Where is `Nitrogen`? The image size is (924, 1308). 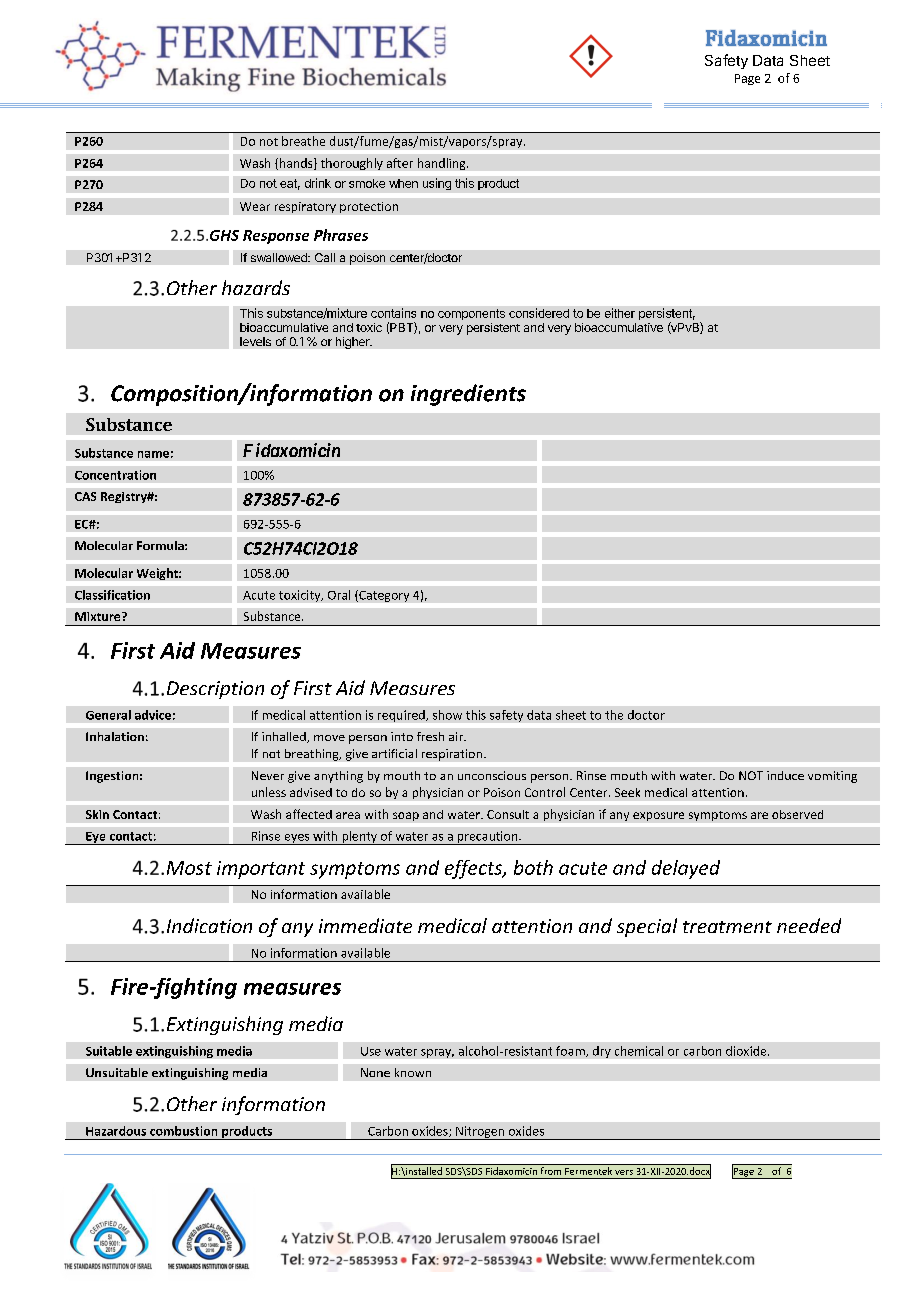 Nitrogen is located at coordinates (480, 1133).
